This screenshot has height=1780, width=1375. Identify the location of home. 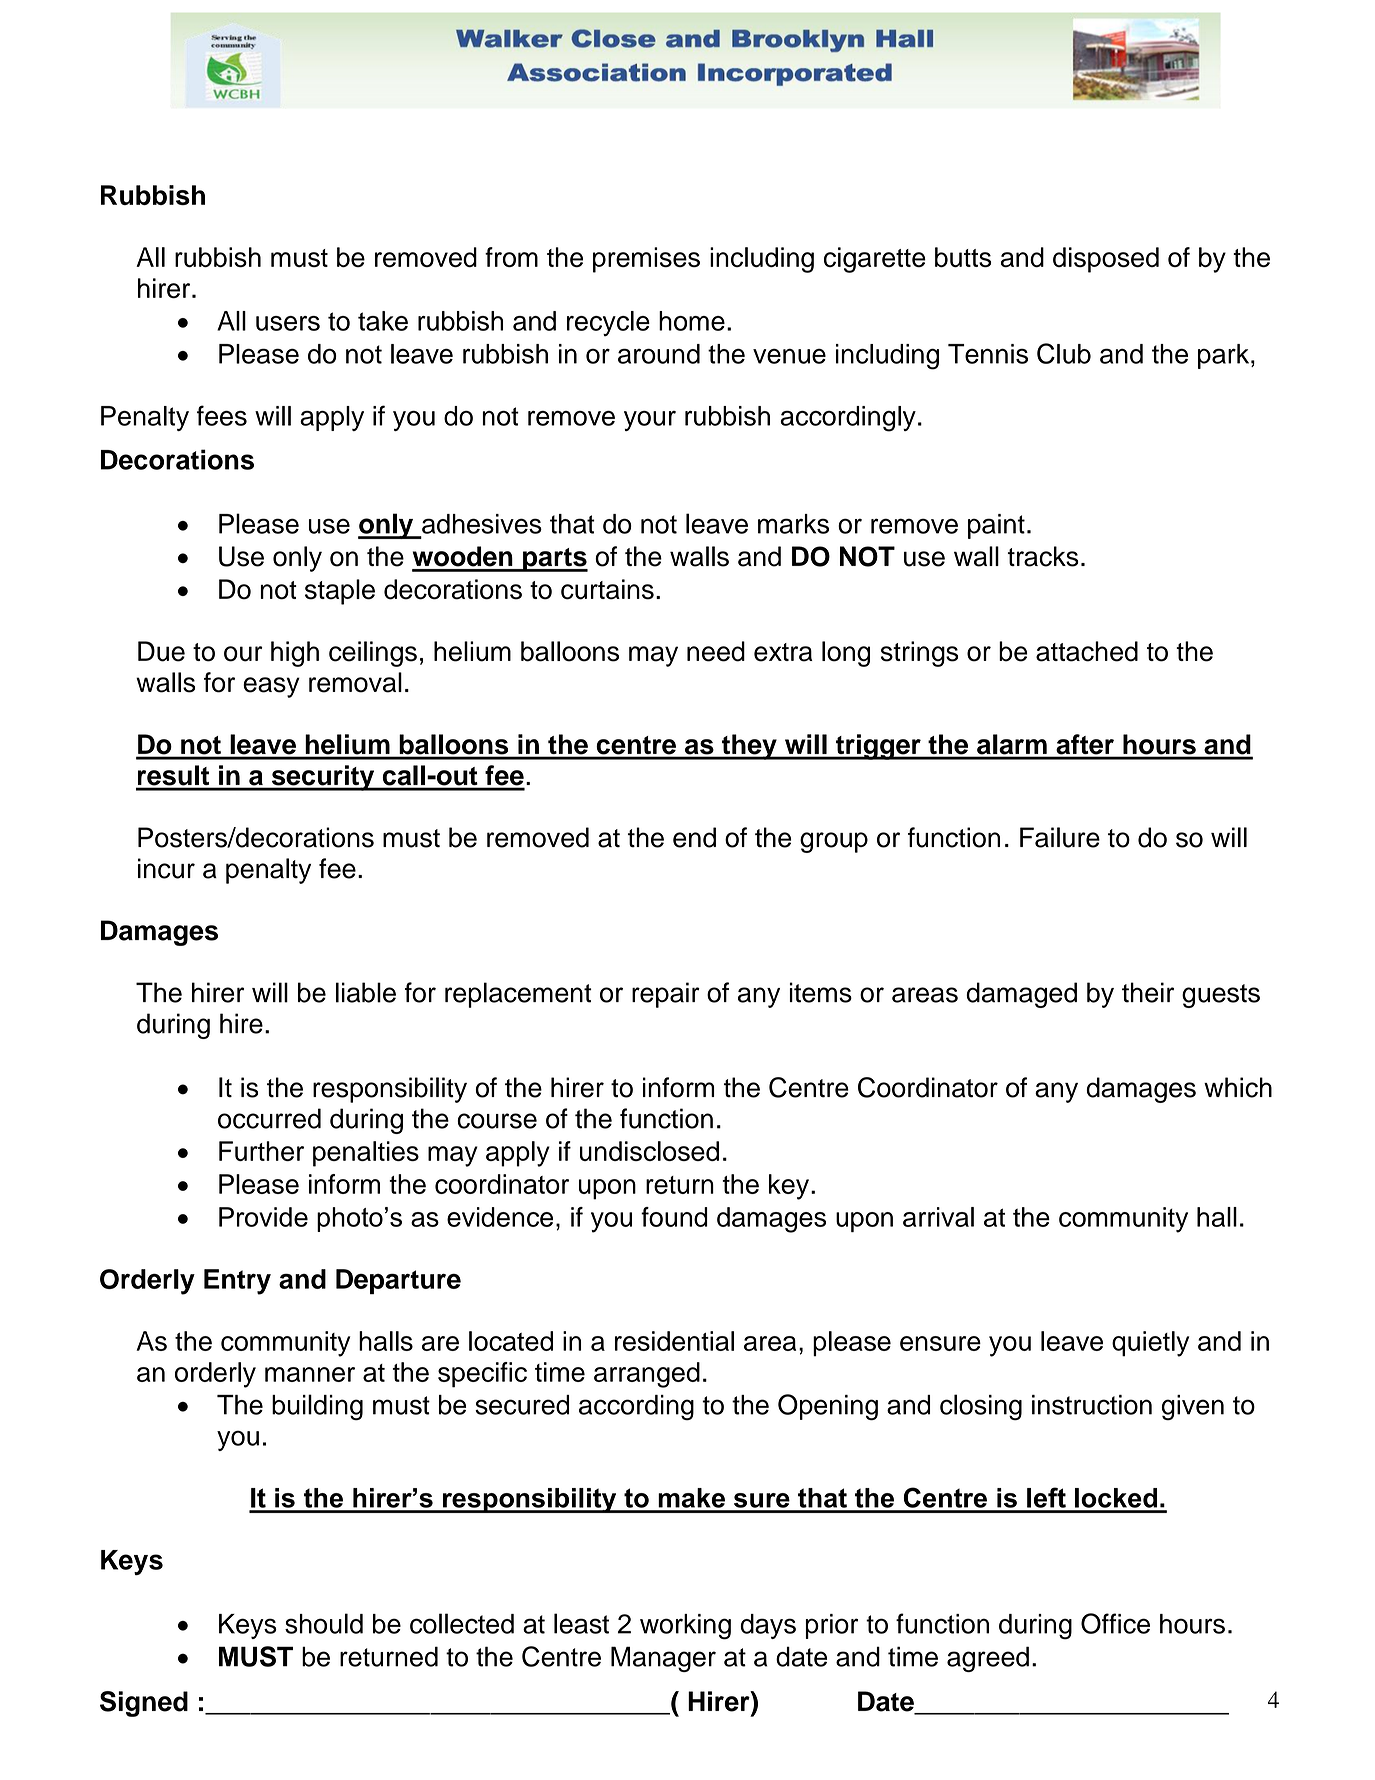
(692, 321).
